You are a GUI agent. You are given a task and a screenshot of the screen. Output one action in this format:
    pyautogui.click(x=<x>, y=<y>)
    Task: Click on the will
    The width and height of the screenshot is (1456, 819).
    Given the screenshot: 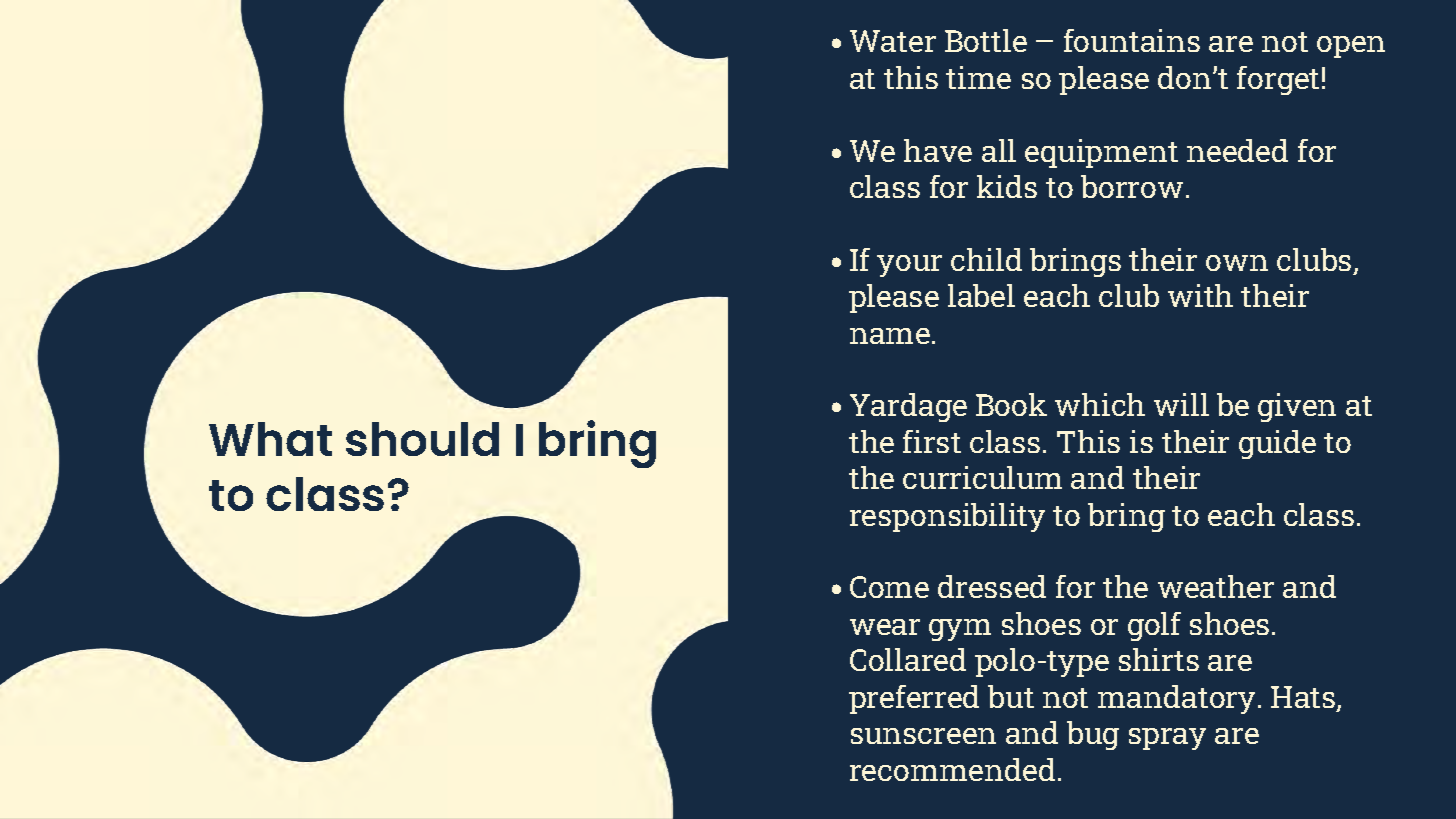 What is the action you would take?
    pyautogui.click(x=1181, y=404)
